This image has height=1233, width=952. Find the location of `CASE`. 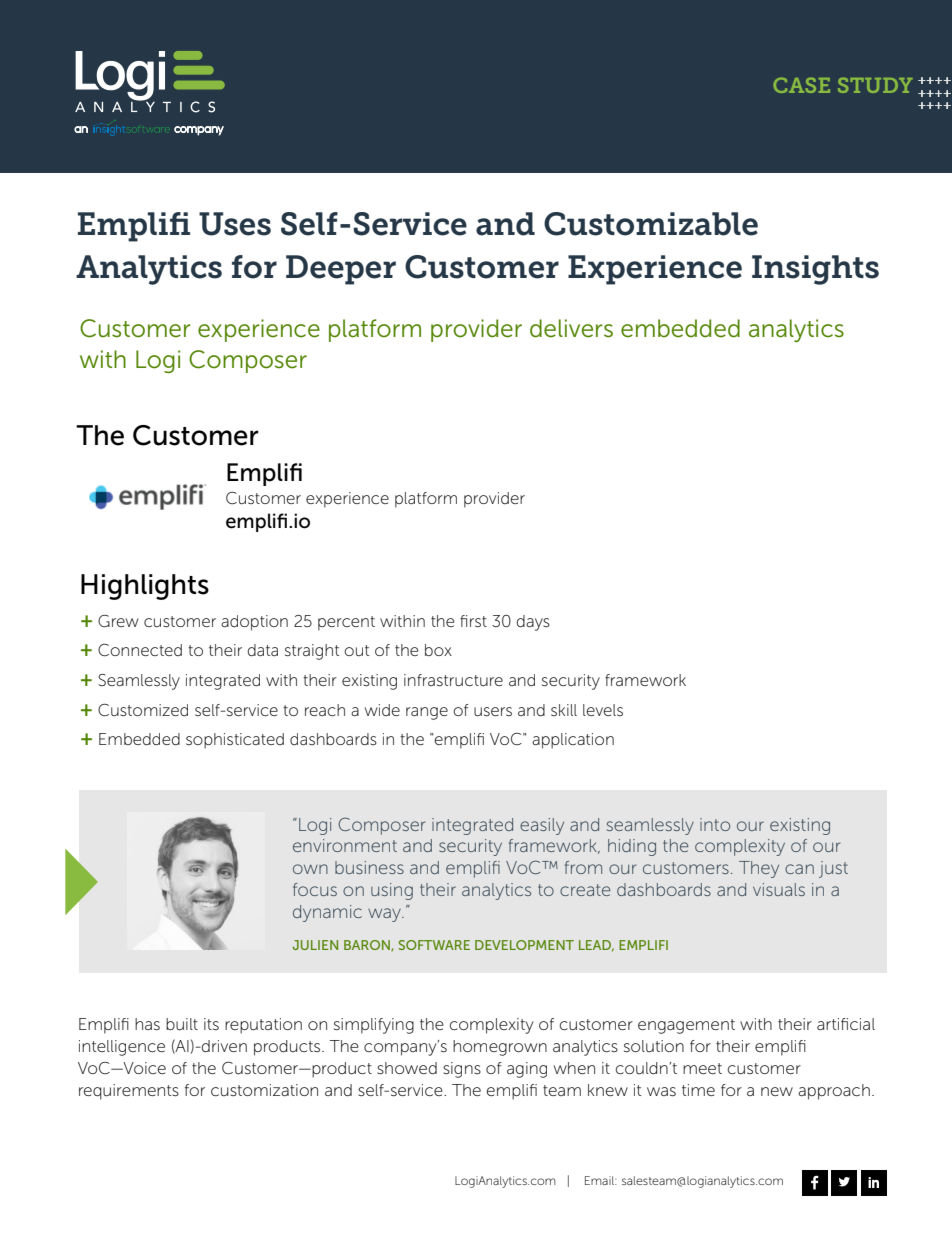

CASE is located at coordinates (801, 85).
